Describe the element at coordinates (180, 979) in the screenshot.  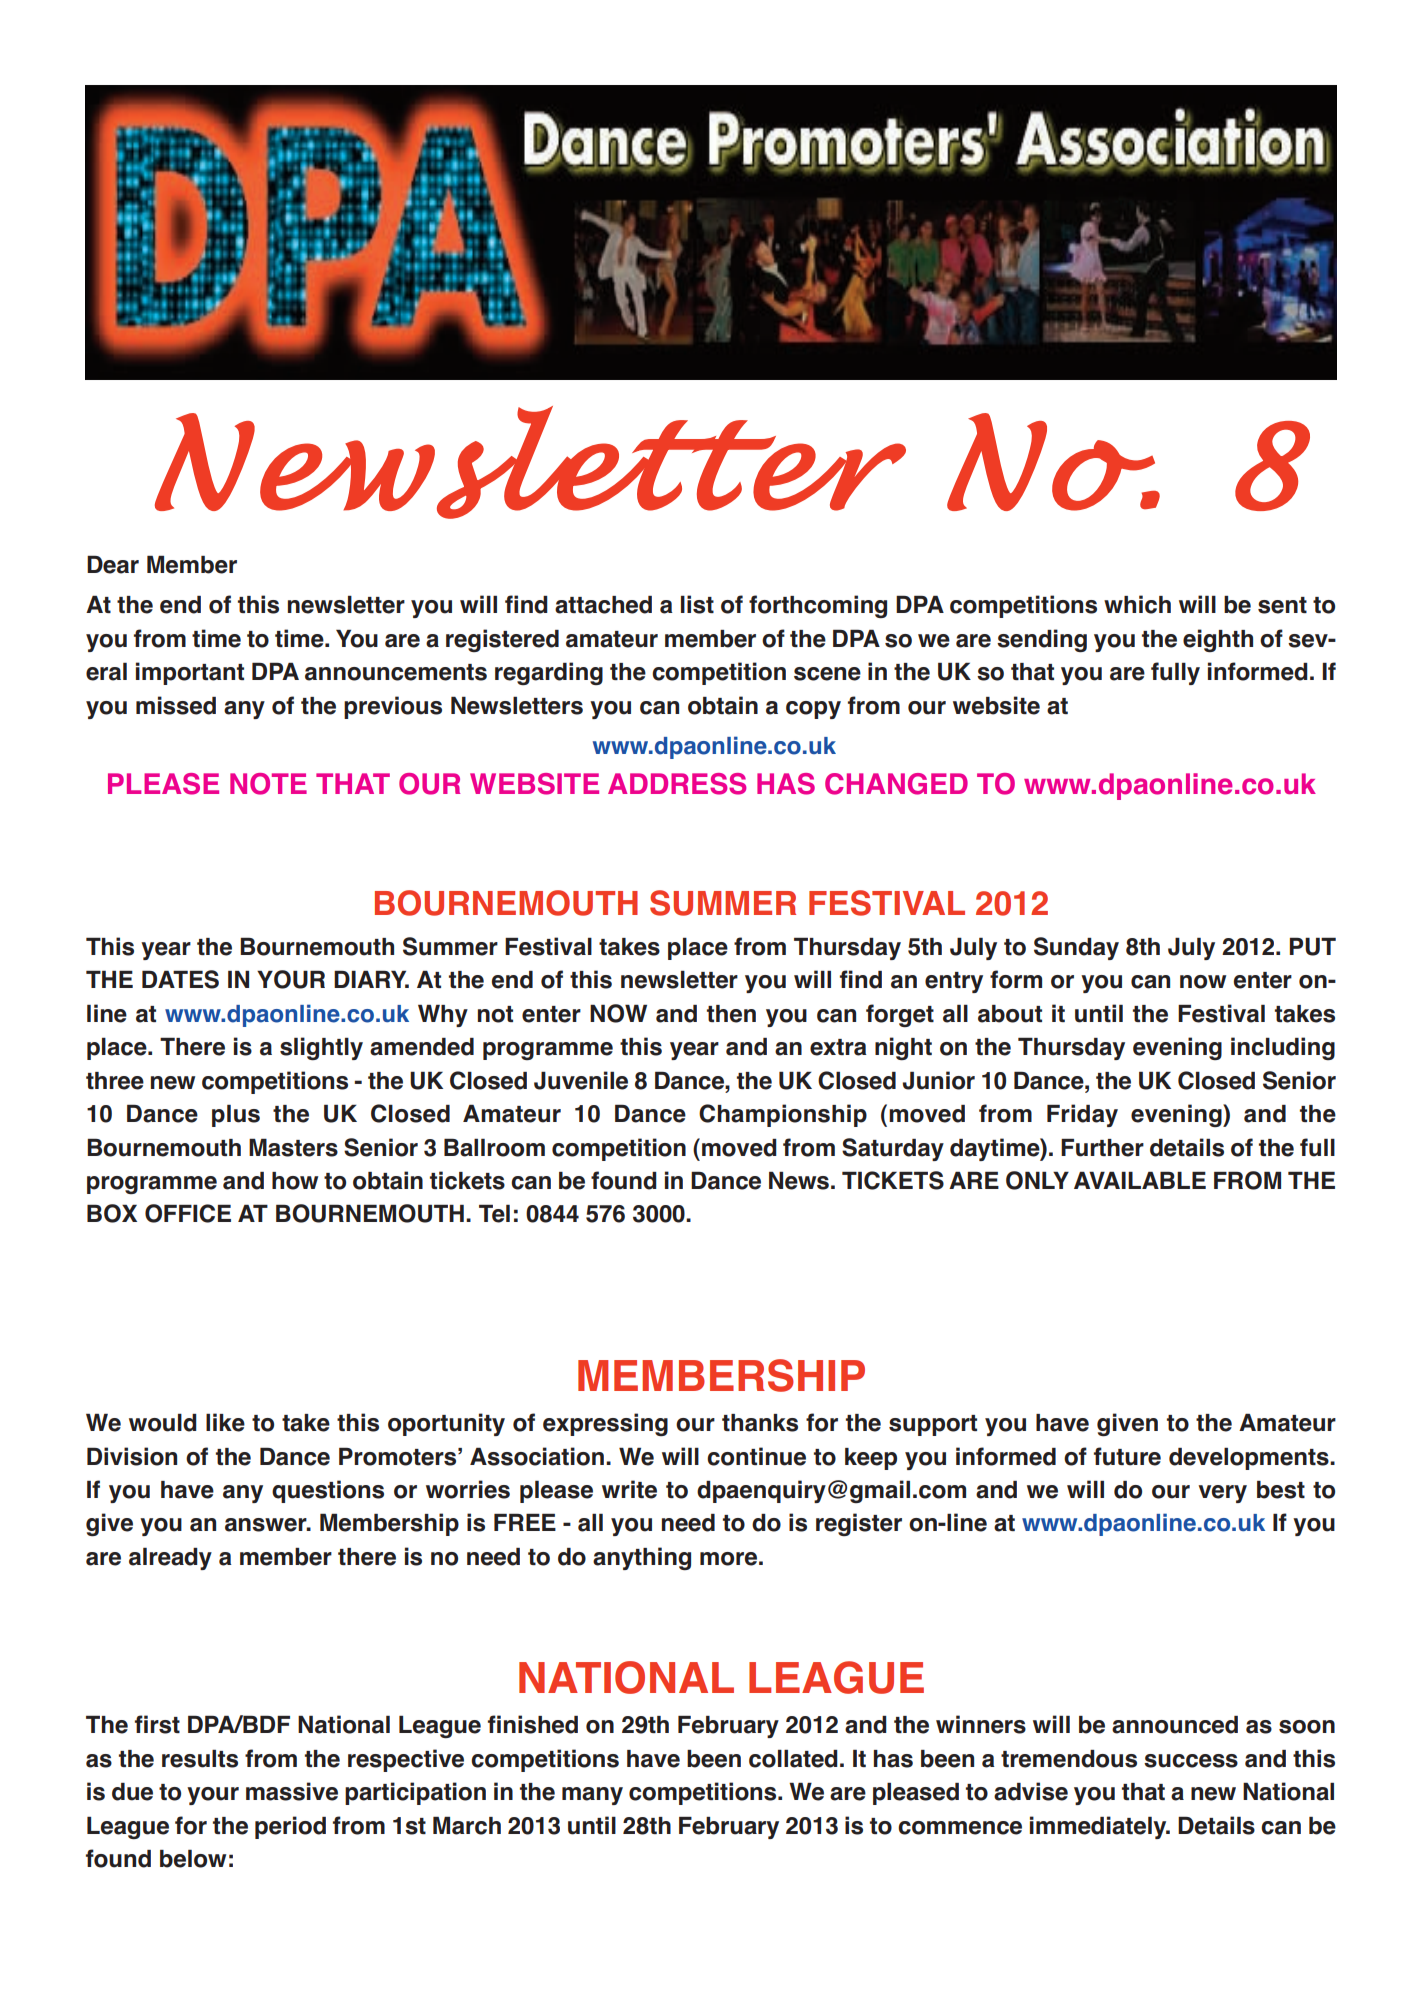
I see `DATES` at that location.
